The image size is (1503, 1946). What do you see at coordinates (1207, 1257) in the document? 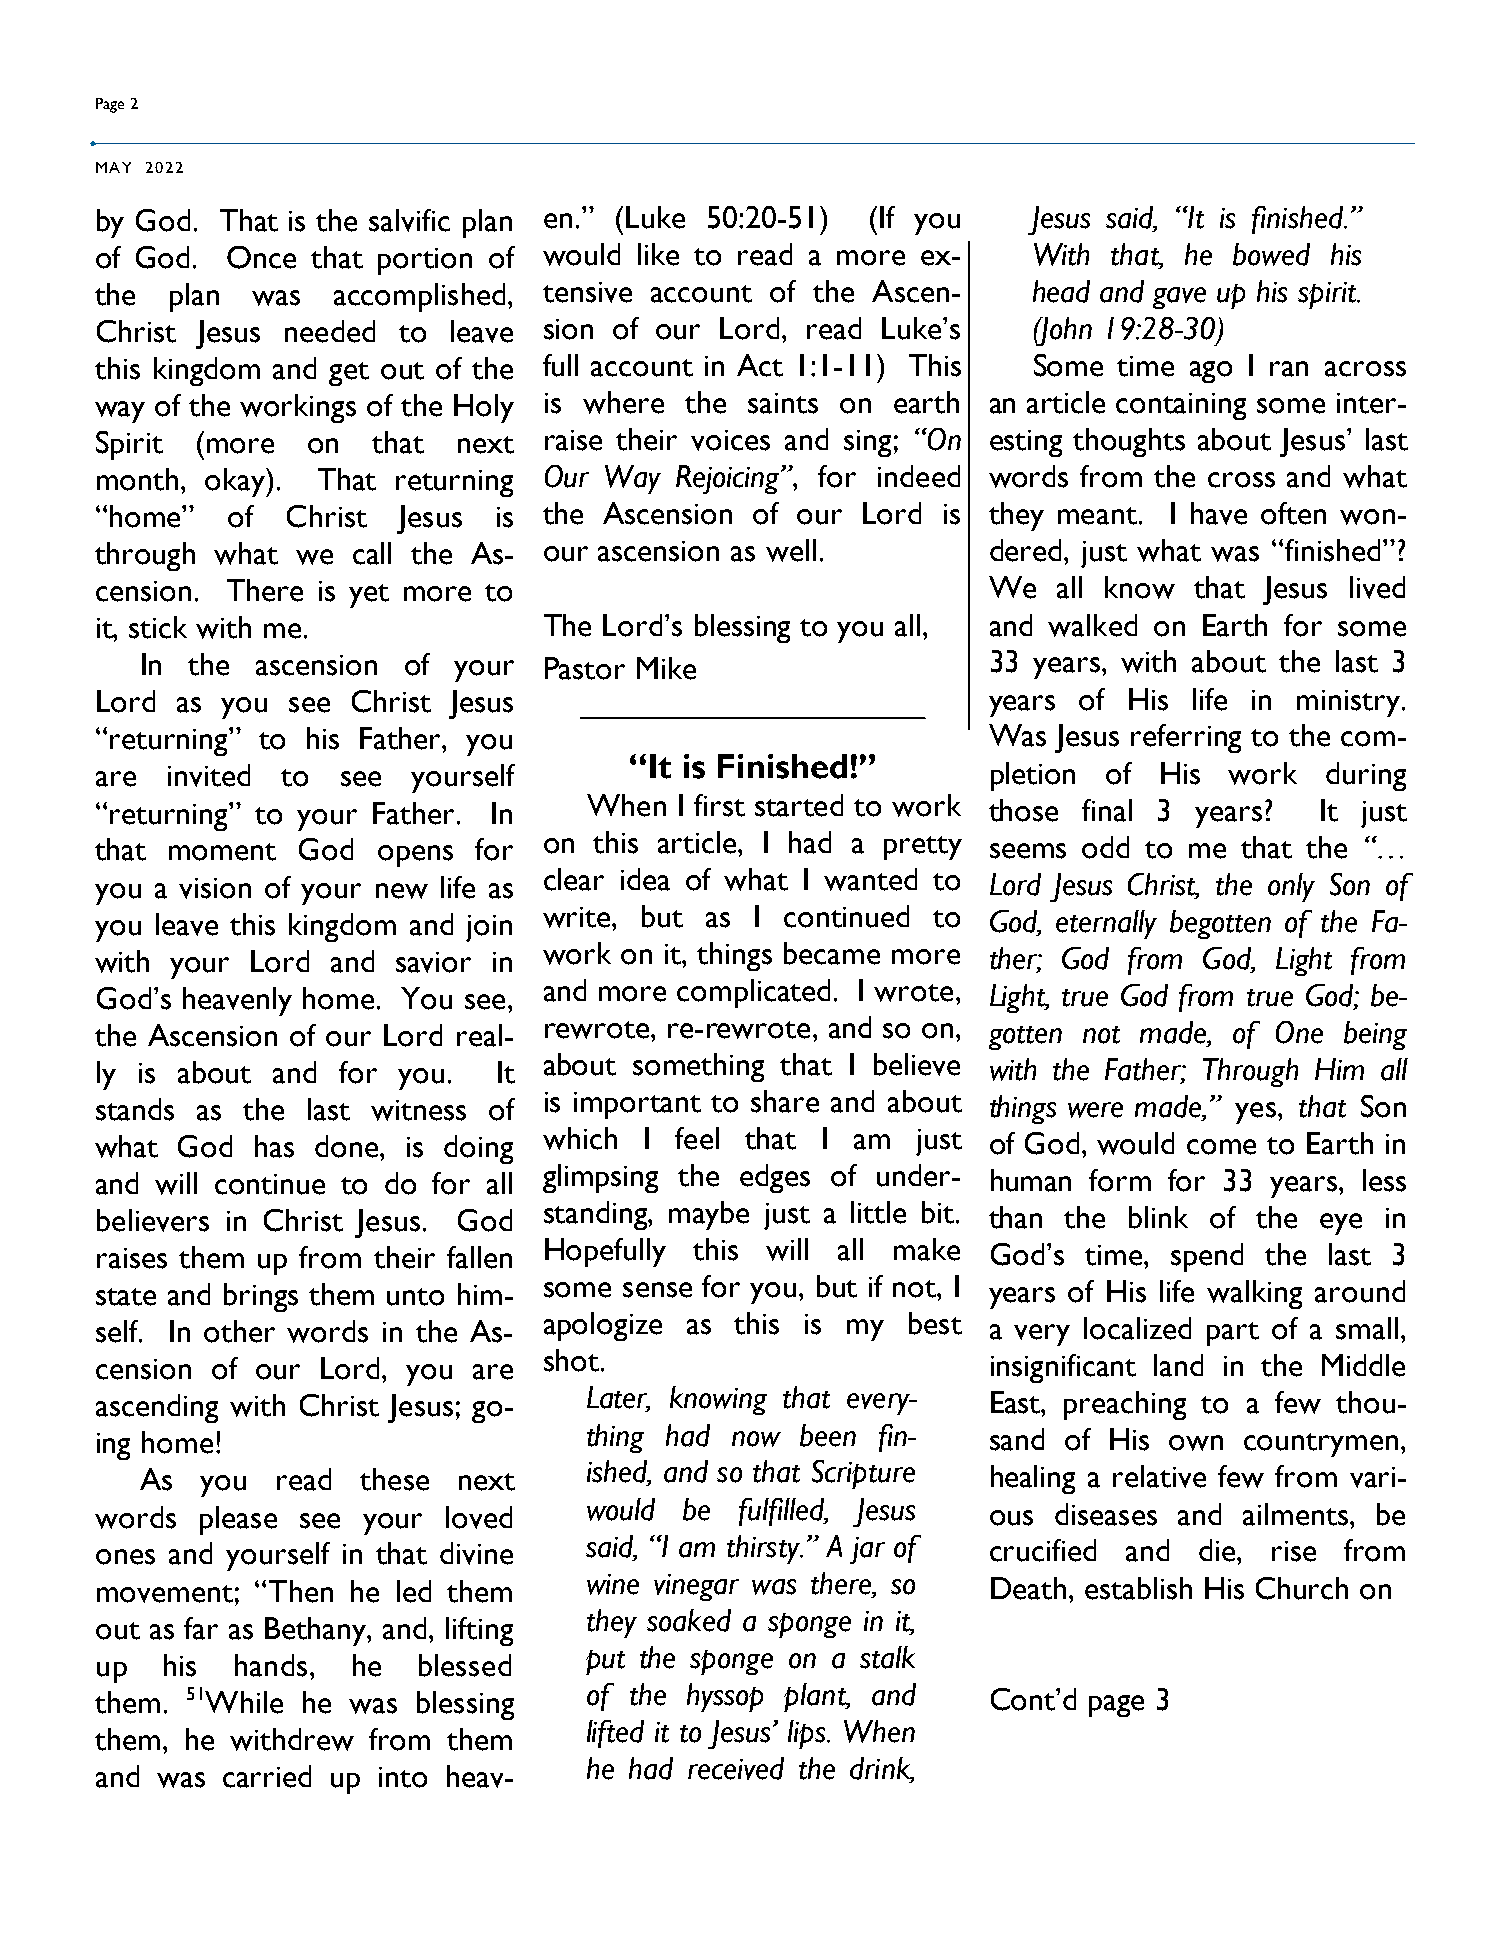
I see `spend` at bounding box center [1207, 1257].
